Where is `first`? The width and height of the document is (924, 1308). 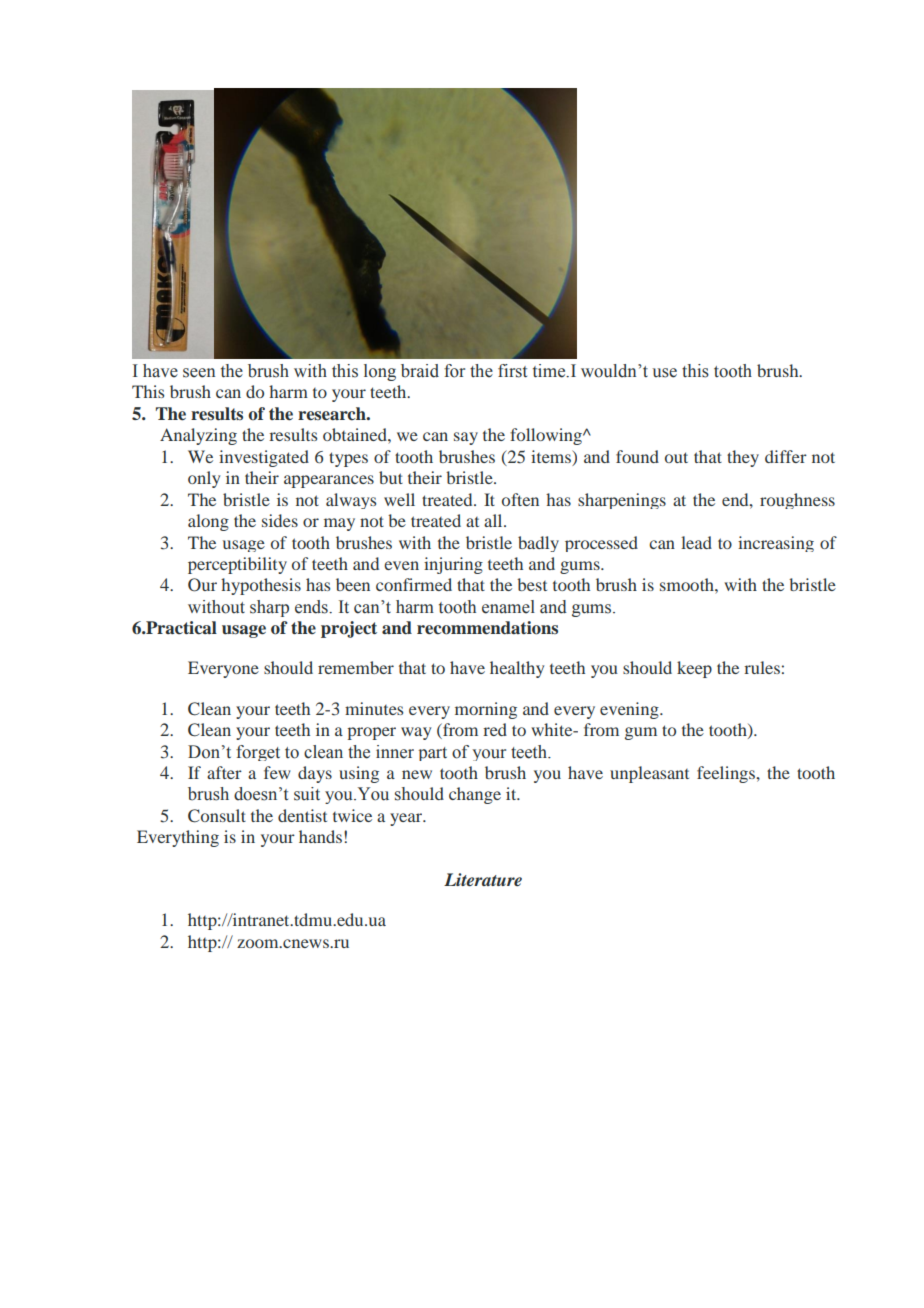
first is located at coordinates (512, 371).
